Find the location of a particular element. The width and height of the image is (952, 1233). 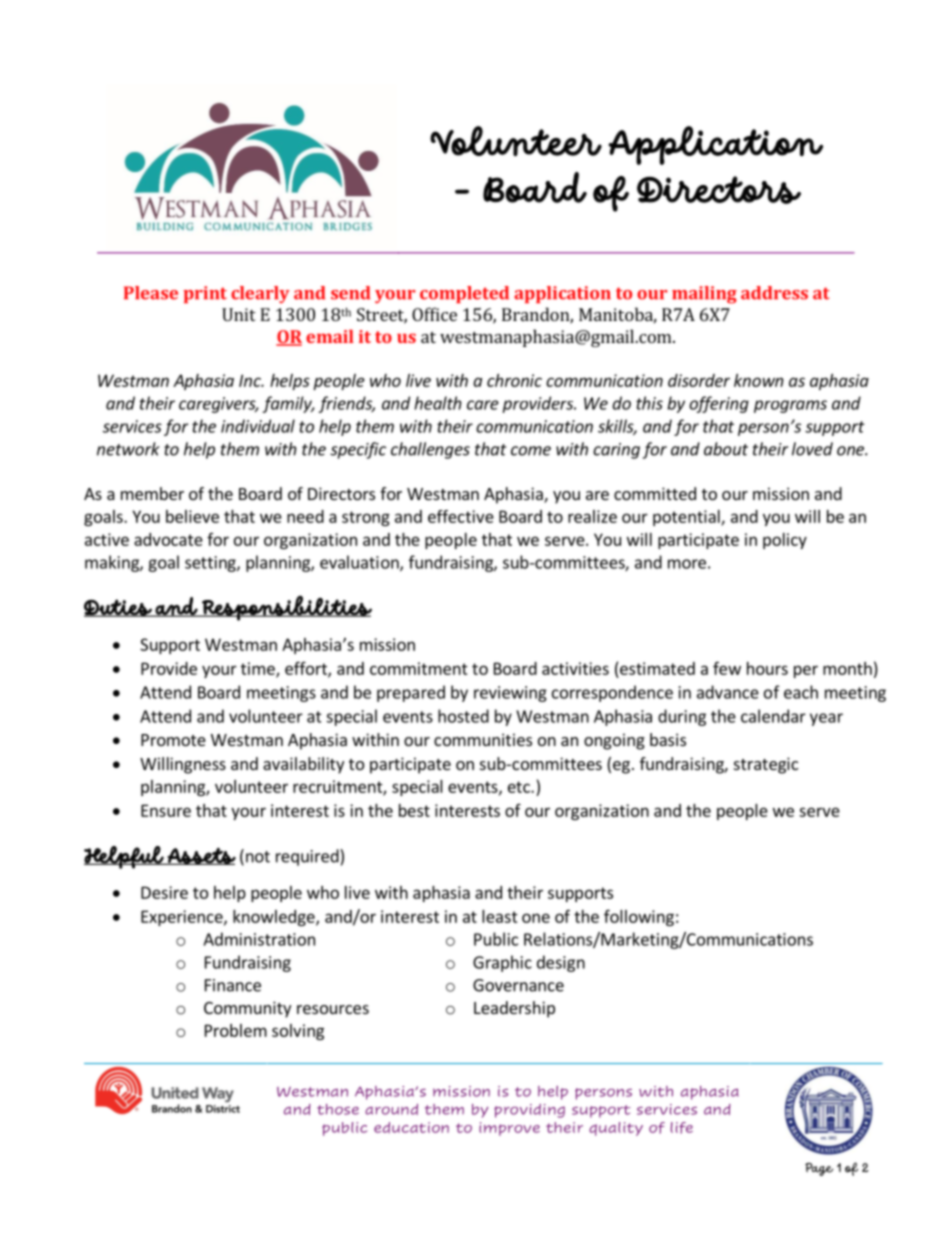

Office is located at coordinates (434, 314).
